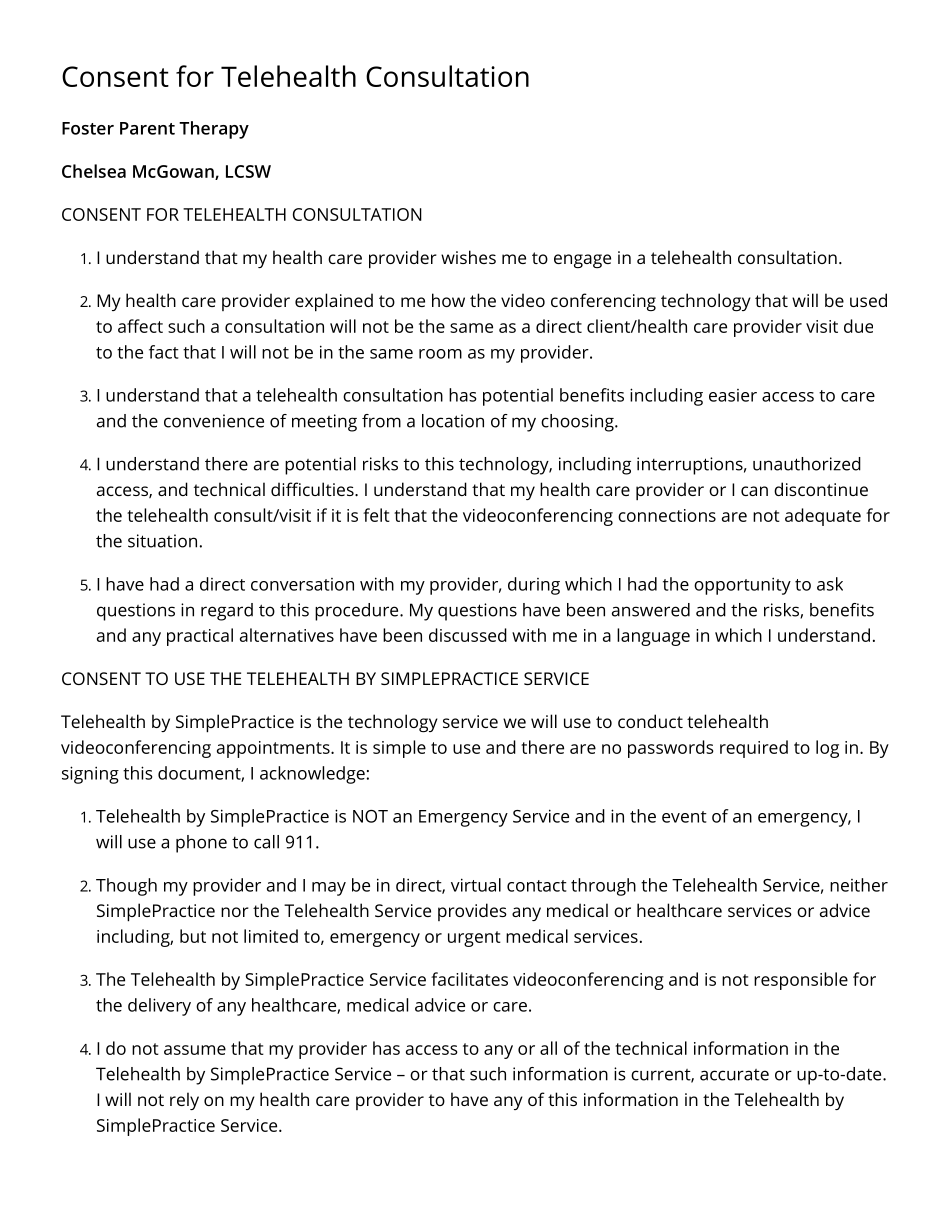  Describe the element at coordinates (468, 635) in the image. I see `discussed` at that location.
